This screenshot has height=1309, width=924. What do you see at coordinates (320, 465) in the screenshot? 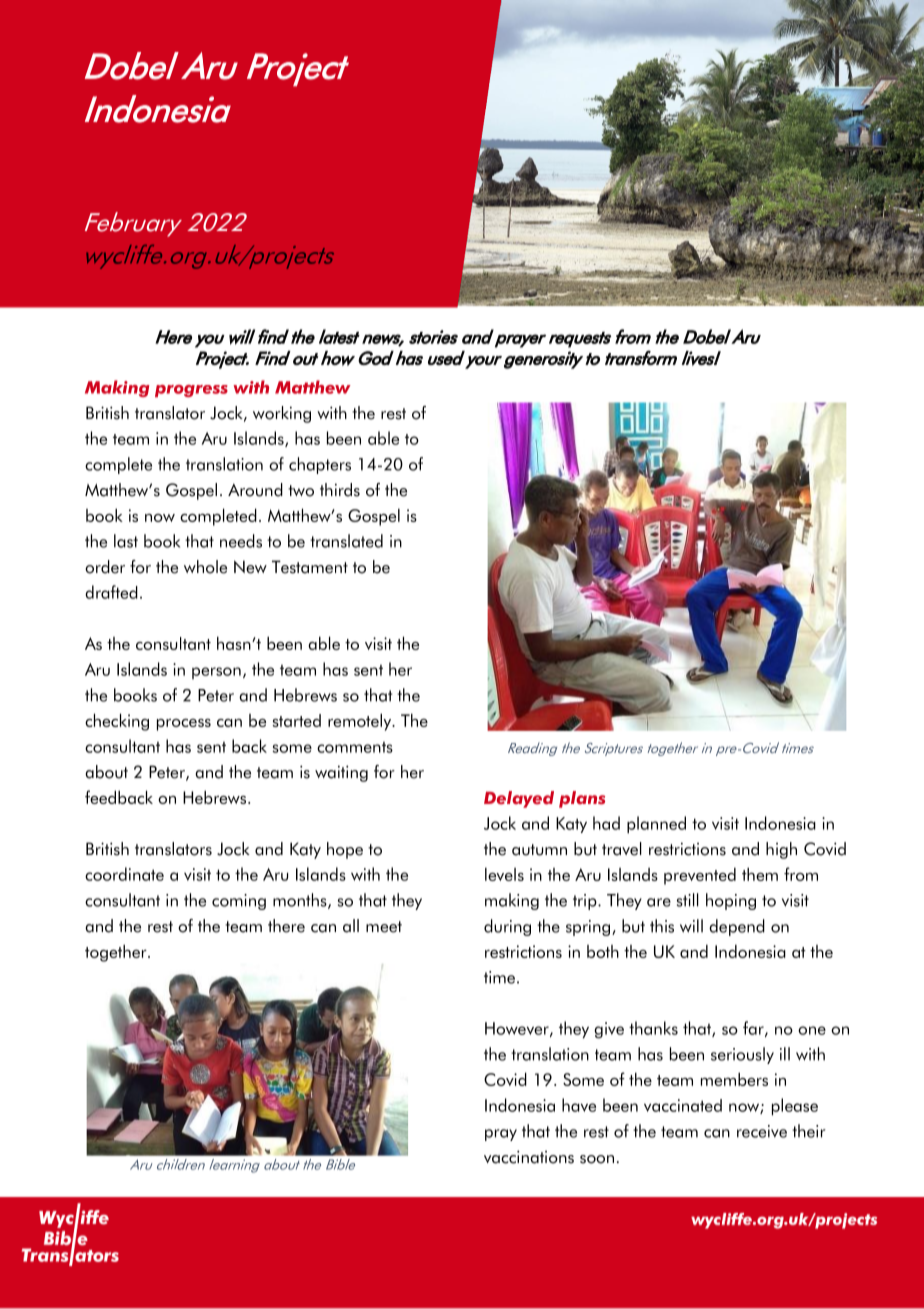
I see `chapters` at bounding box center [320, 465].
